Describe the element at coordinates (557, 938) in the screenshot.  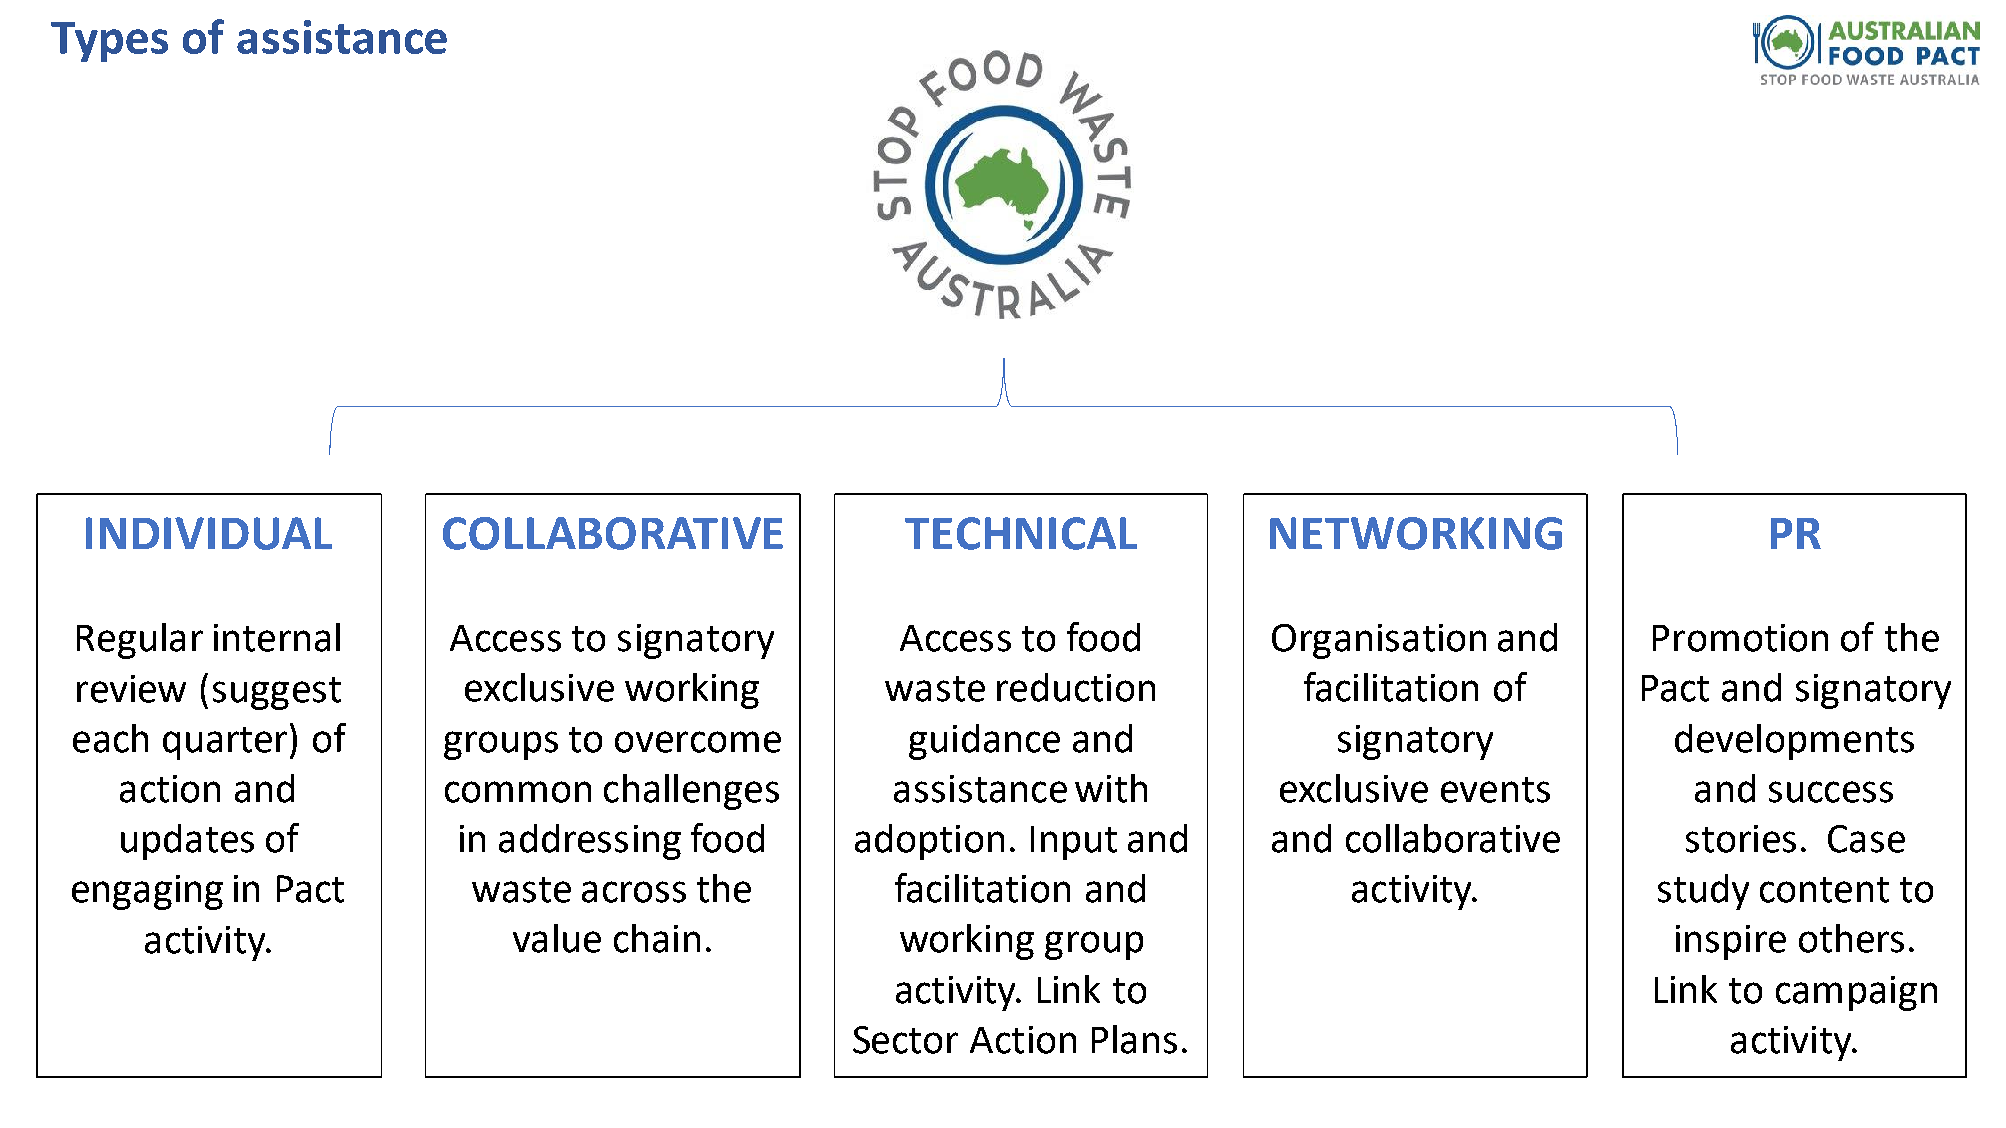
I see `value` at that location.
